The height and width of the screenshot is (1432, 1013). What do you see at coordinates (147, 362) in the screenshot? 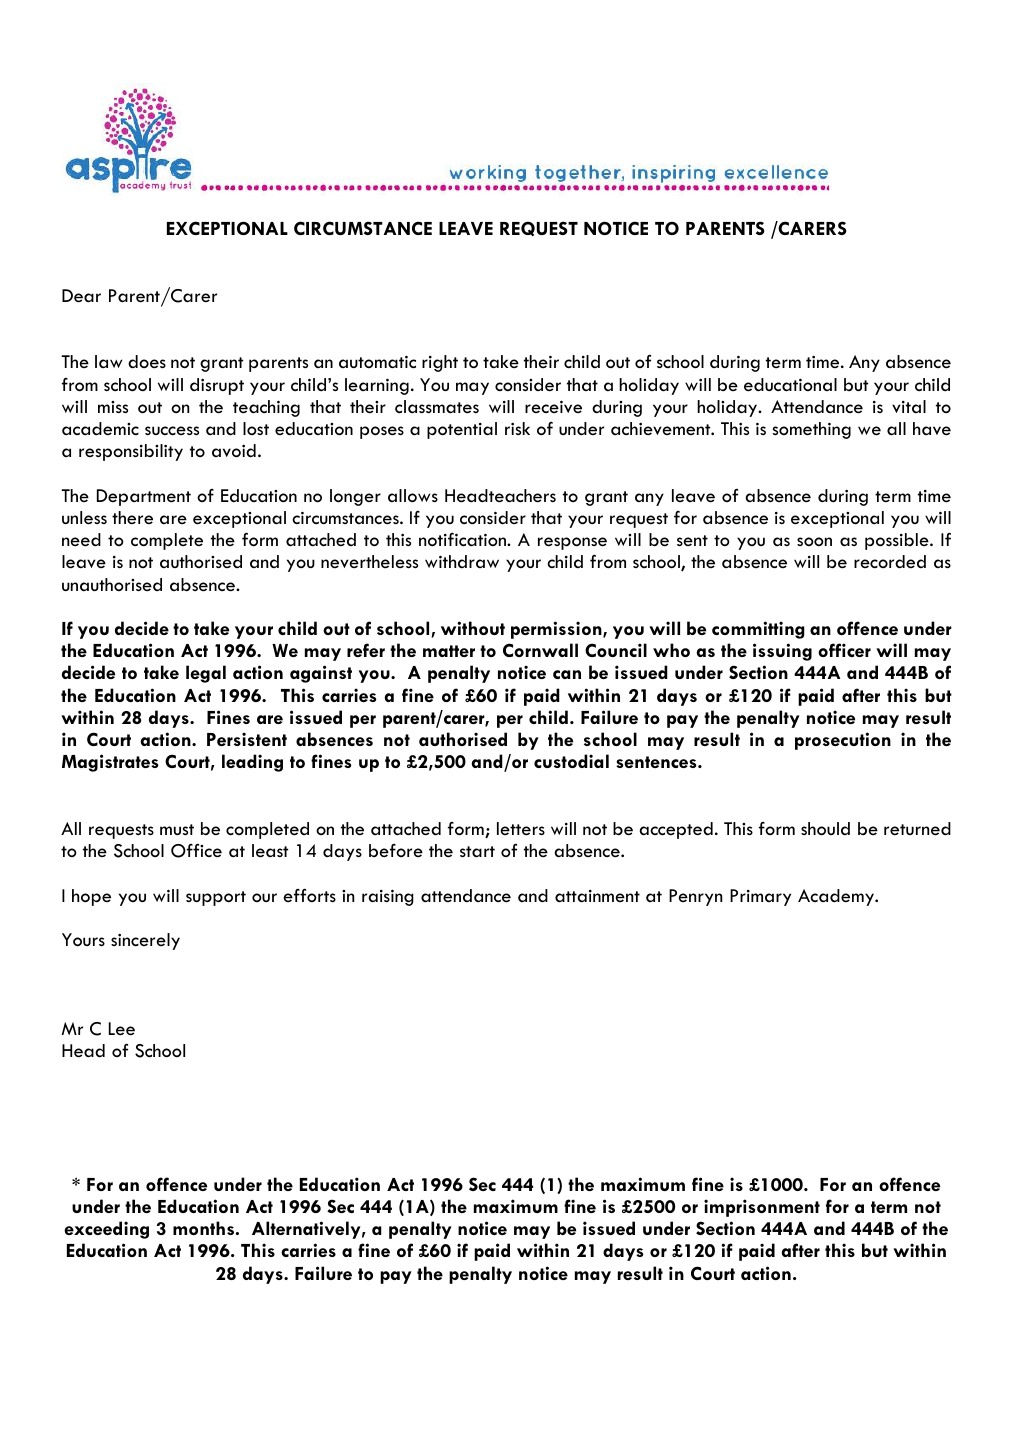
I see `does` at bounding box center [147, 362].
